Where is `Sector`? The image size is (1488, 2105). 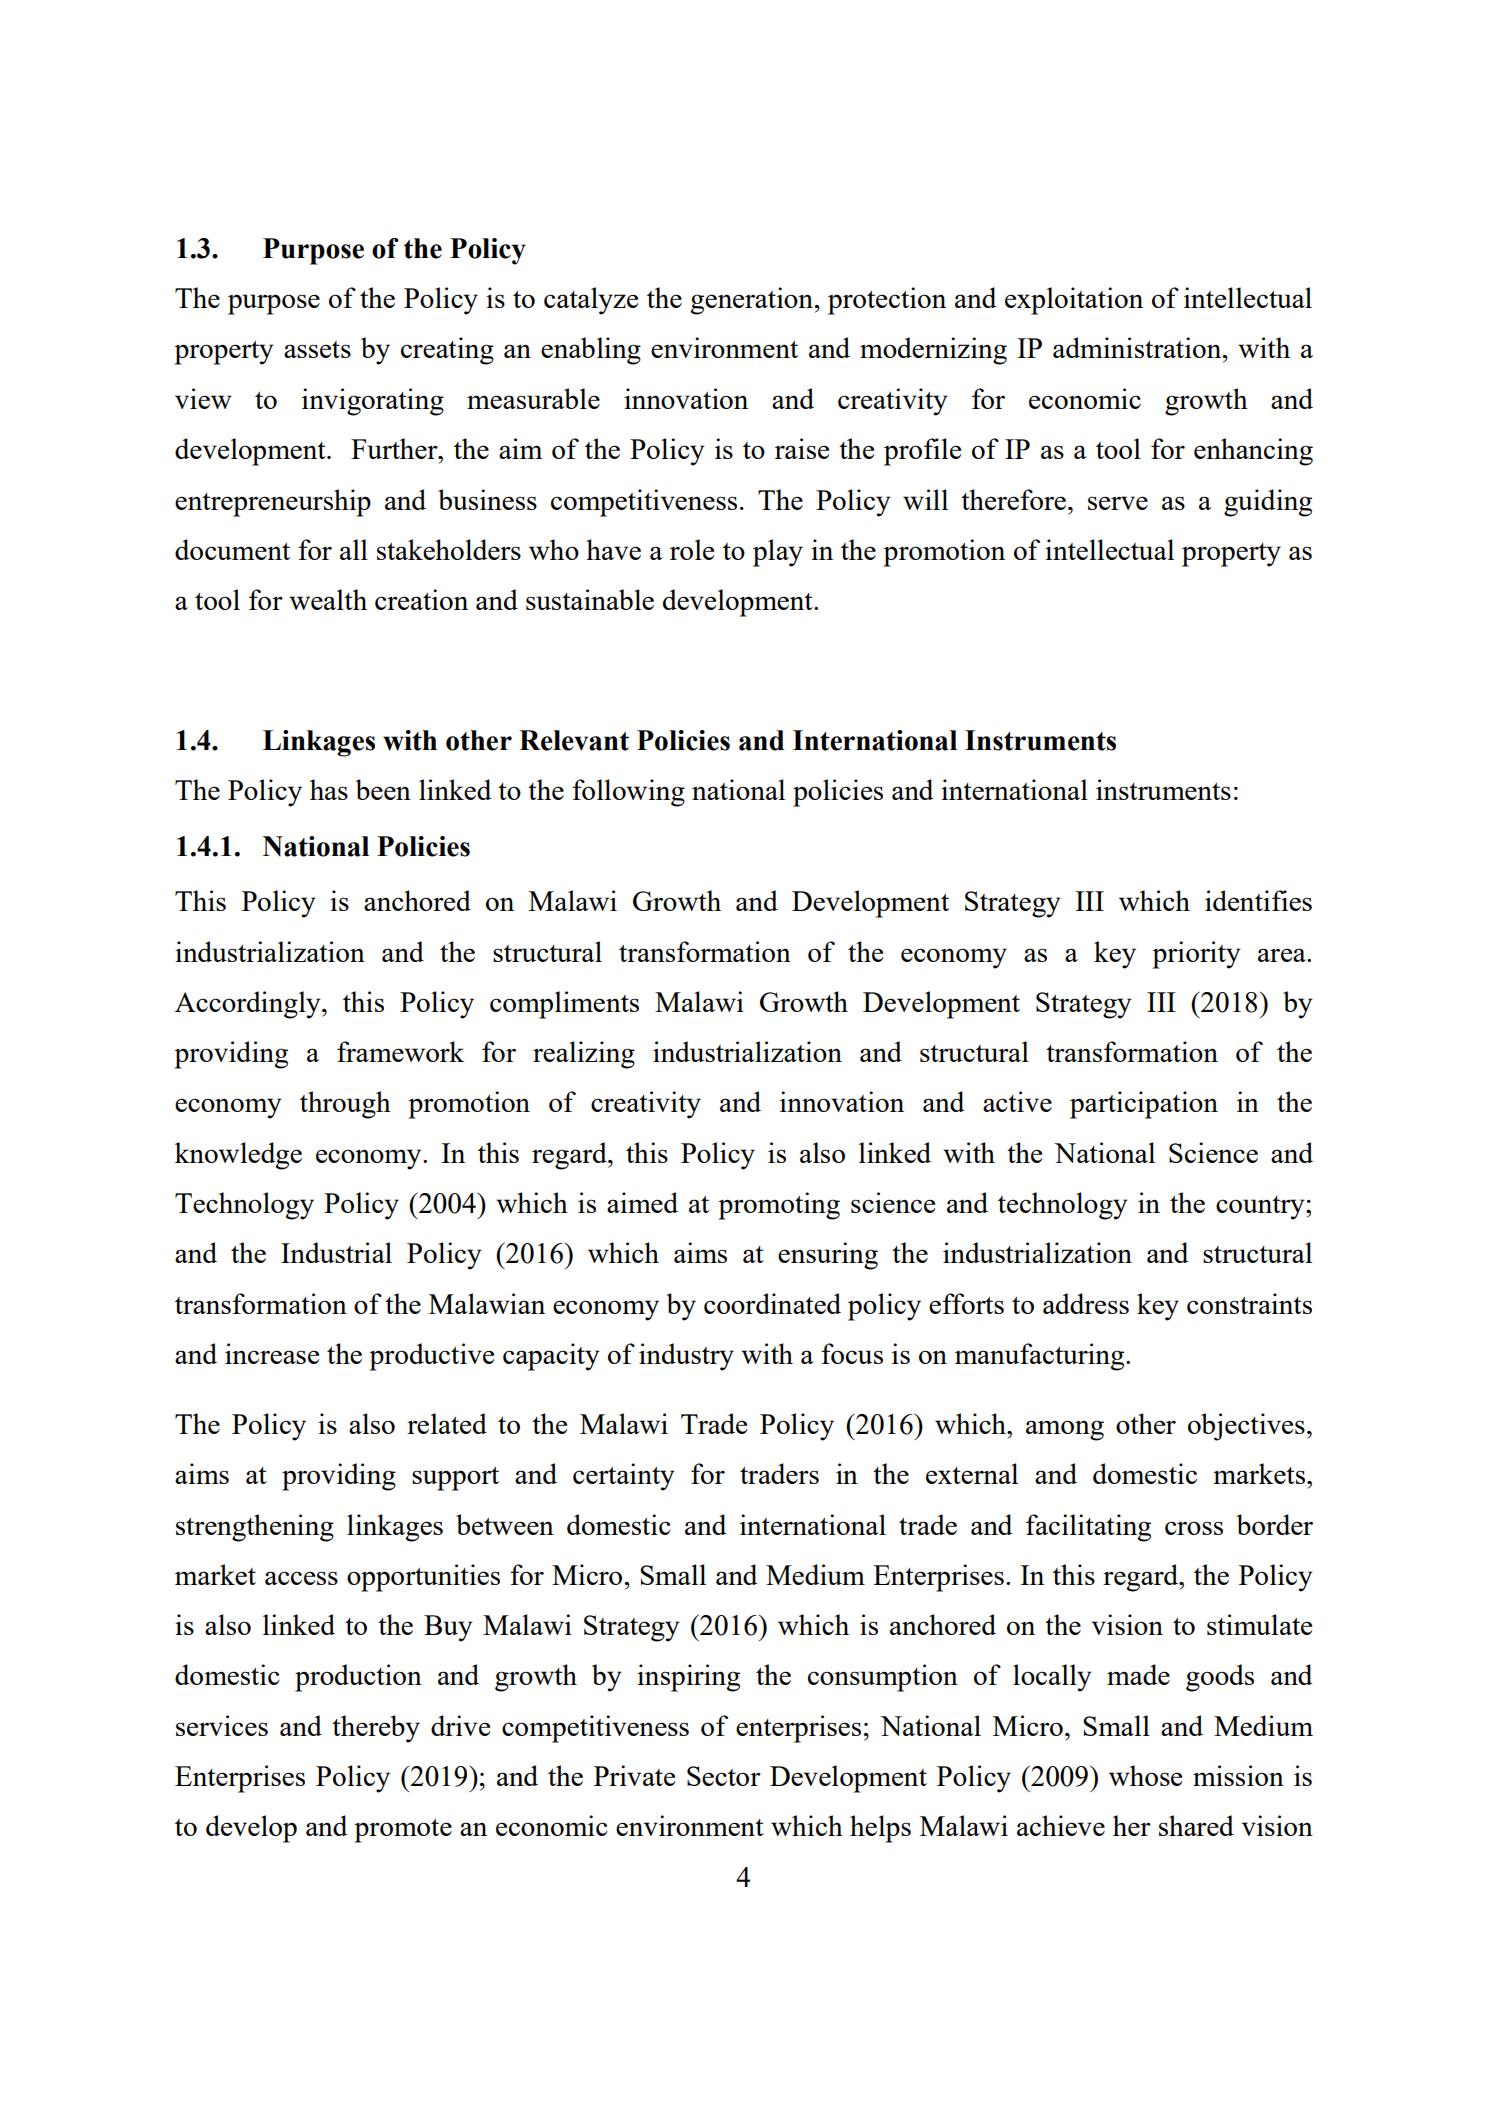
Sector is located at coordinates (724, 1776).
